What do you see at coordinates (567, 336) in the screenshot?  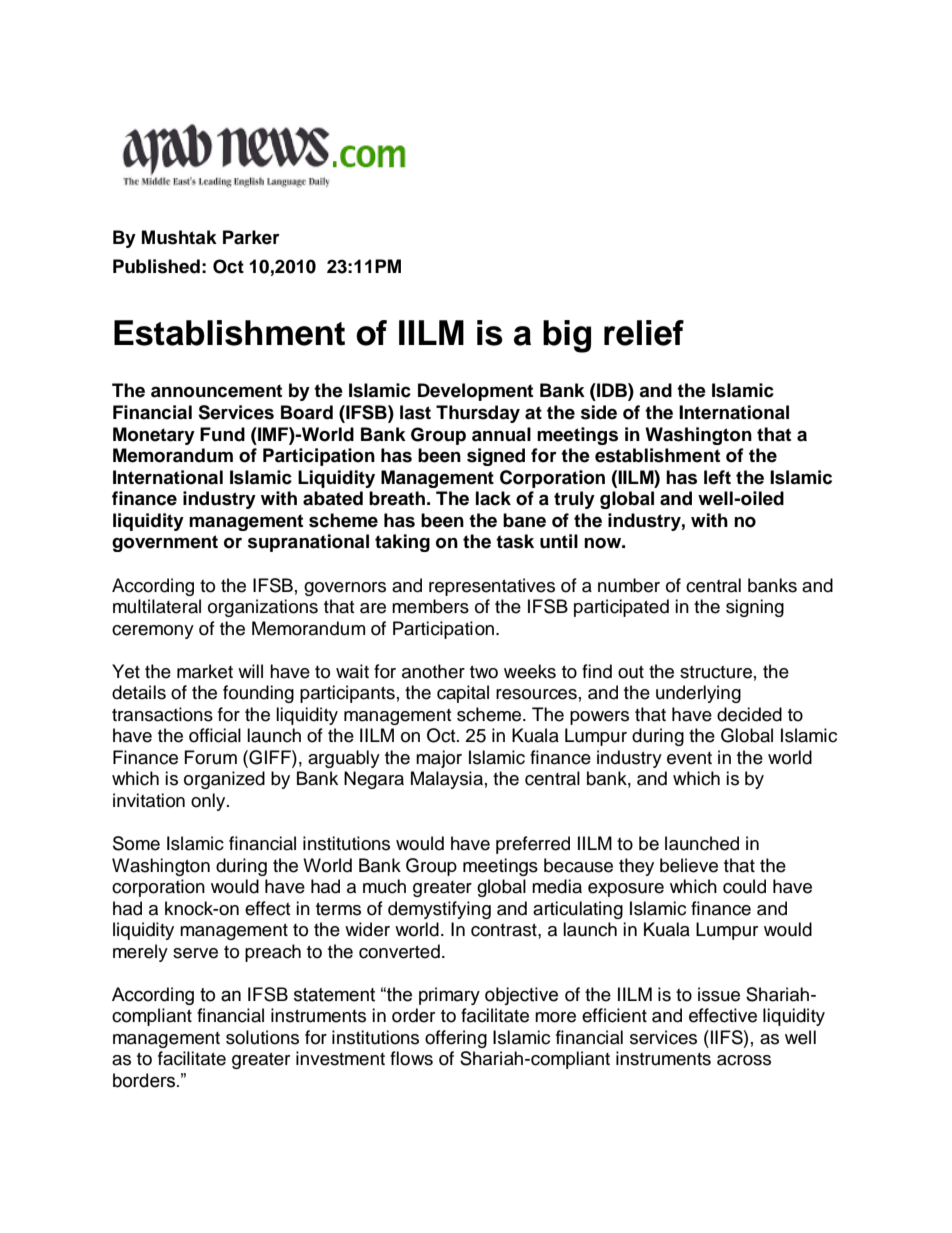 I see `big` at bounding box center [567, 336].
